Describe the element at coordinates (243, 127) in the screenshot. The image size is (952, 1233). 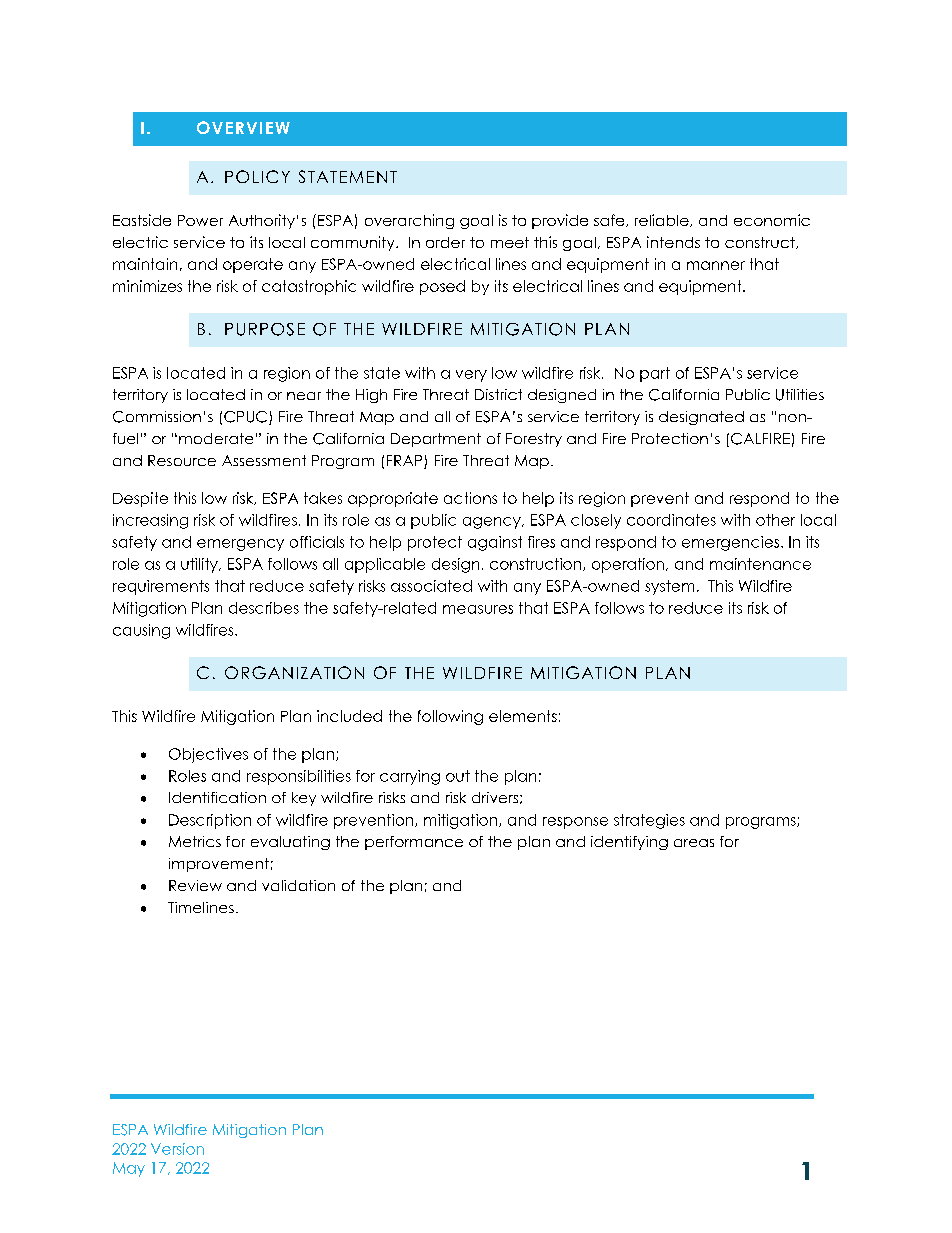
I see `OVERVIEW` at that location.
